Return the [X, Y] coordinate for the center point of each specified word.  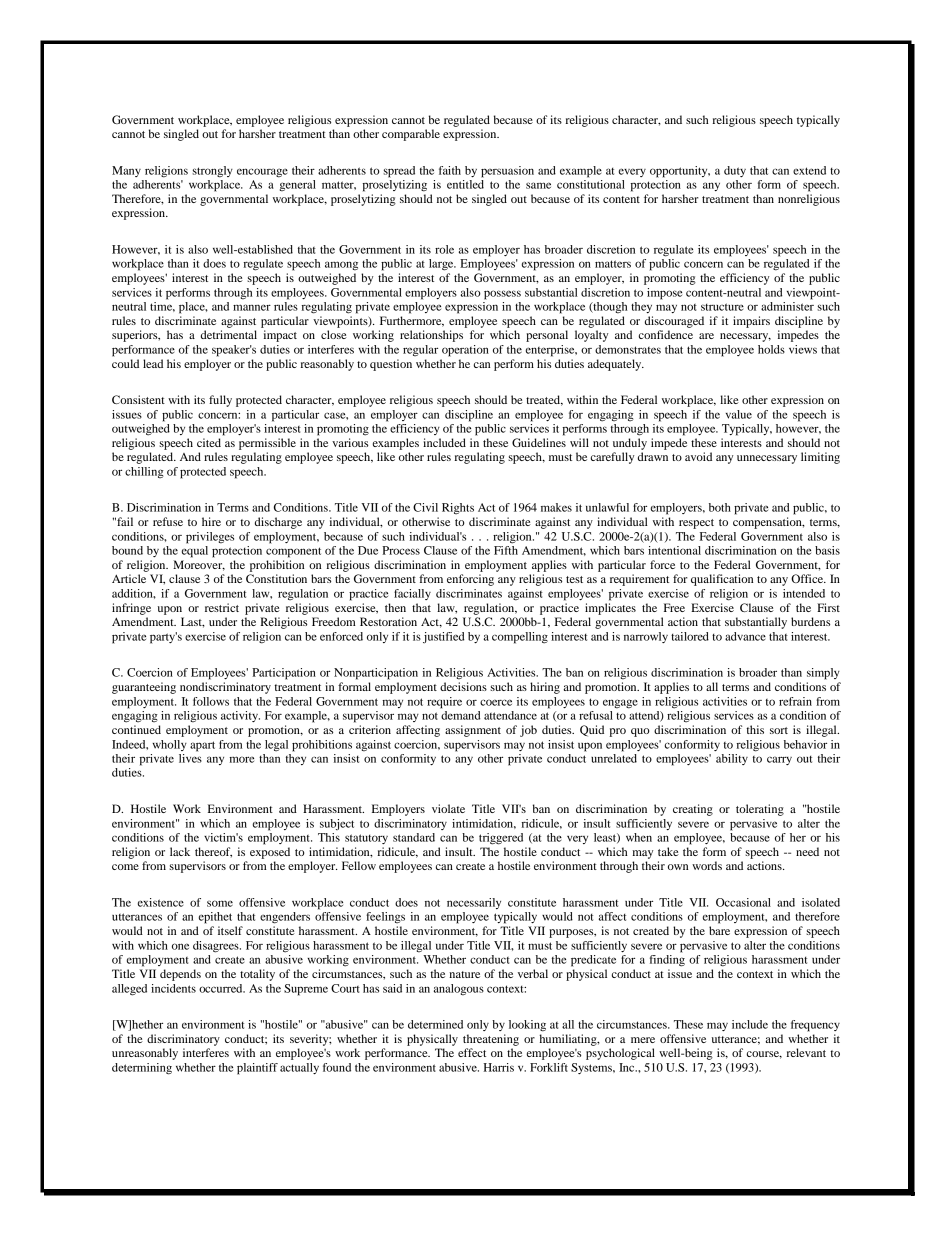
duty [735, 171]
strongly [212, 172]
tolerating [760, 810]
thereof [213, 852]
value [739, 414]
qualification [722, 580]
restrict [222, 607]
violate [448, 808]
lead [153, 363]
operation [465, 351]
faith [450, 170]
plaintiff [257, 1069]
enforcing [470, 580]
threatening [491, 1040]
